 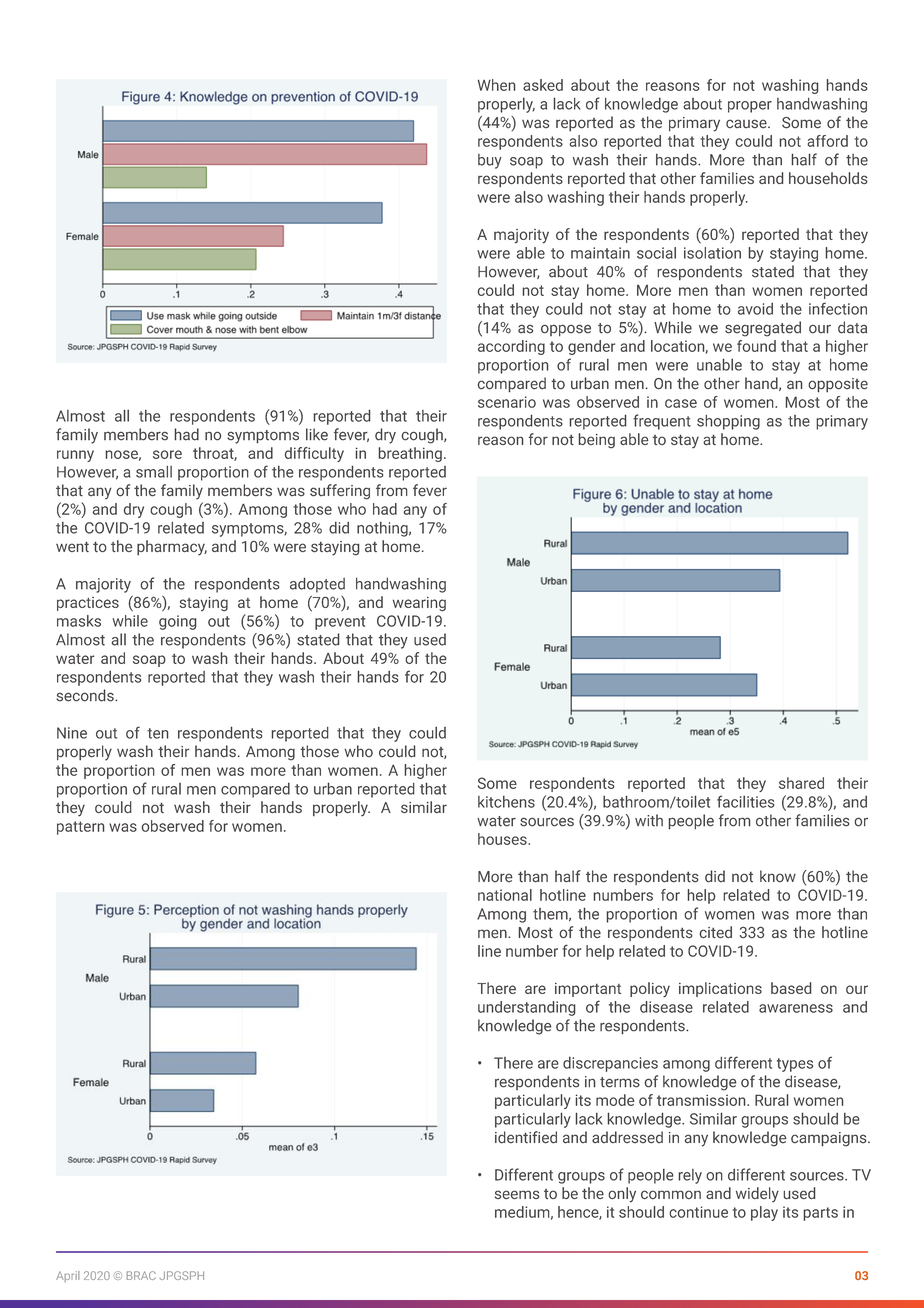 I want to click on cause, so click(x=747, y=124).
